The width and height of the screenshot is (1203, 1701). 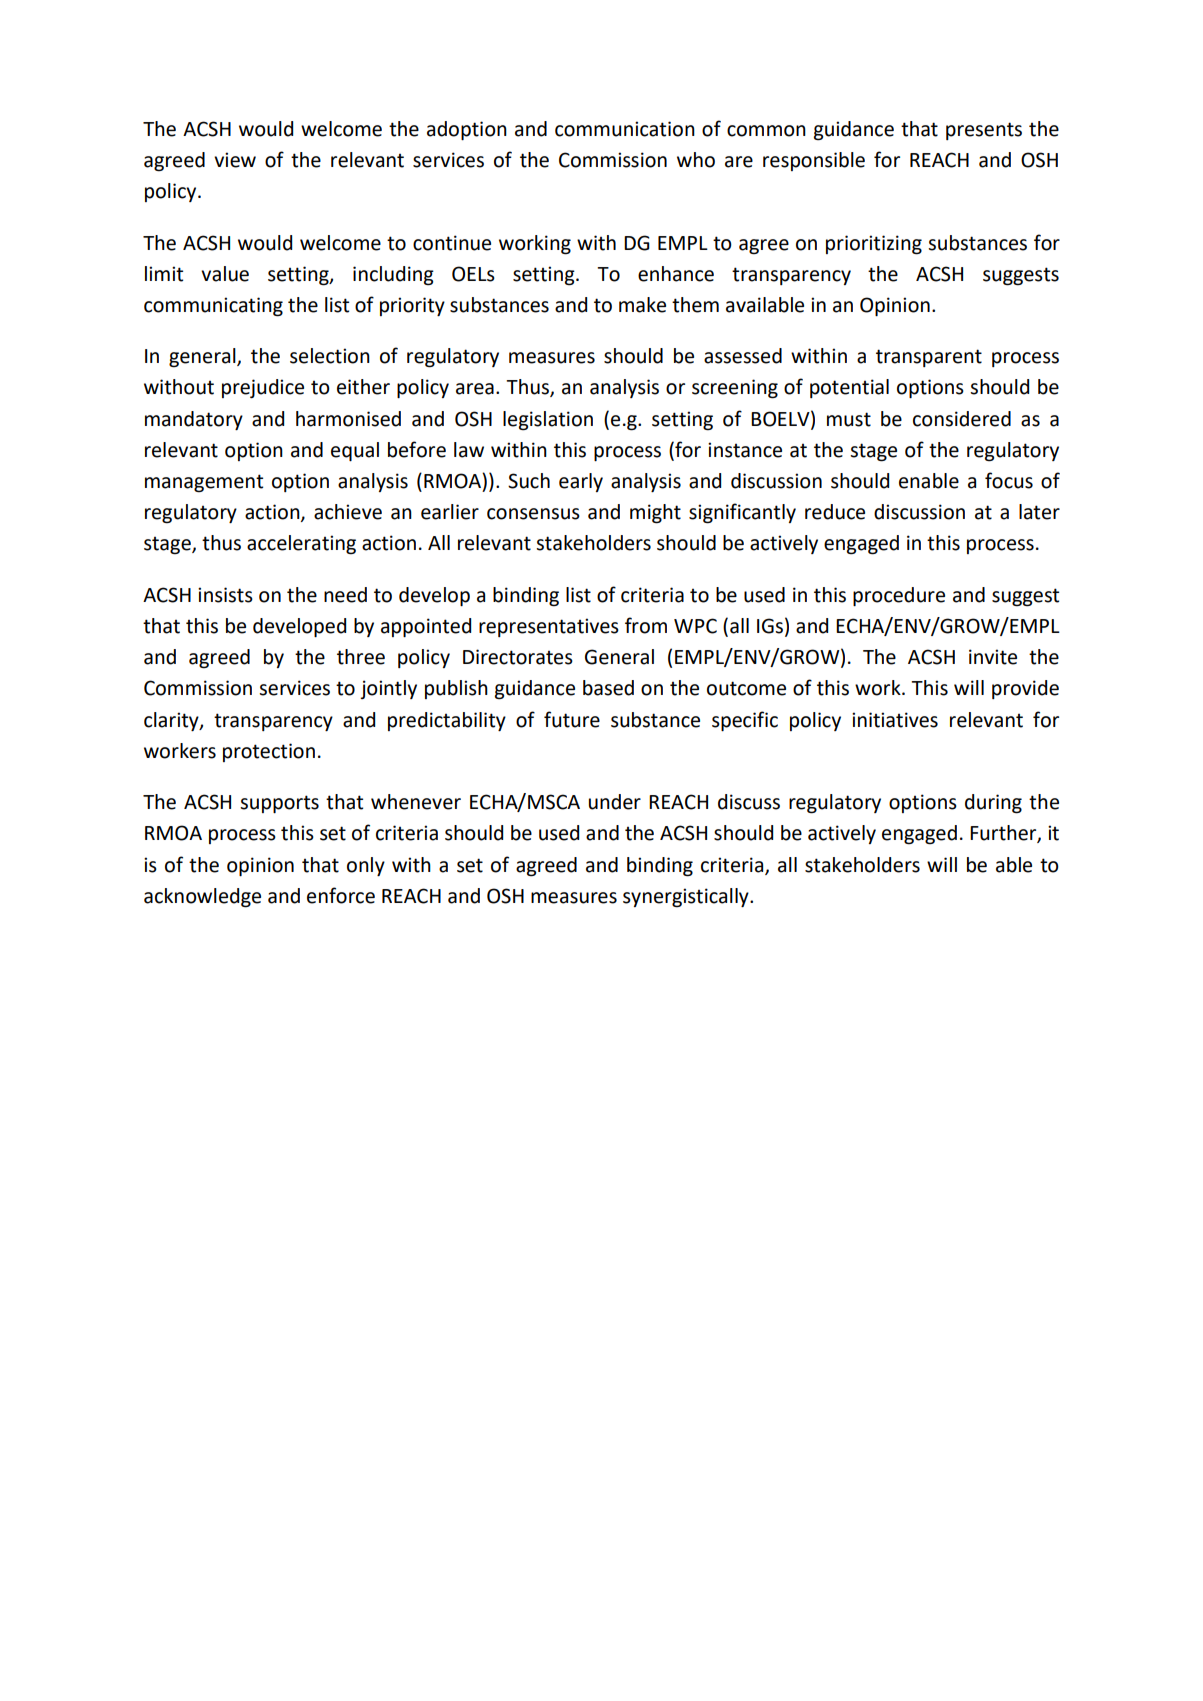 What do you see at coordinates (625, 129) in the screenshot?
I see `communication` at bounding box center [625, 129].
